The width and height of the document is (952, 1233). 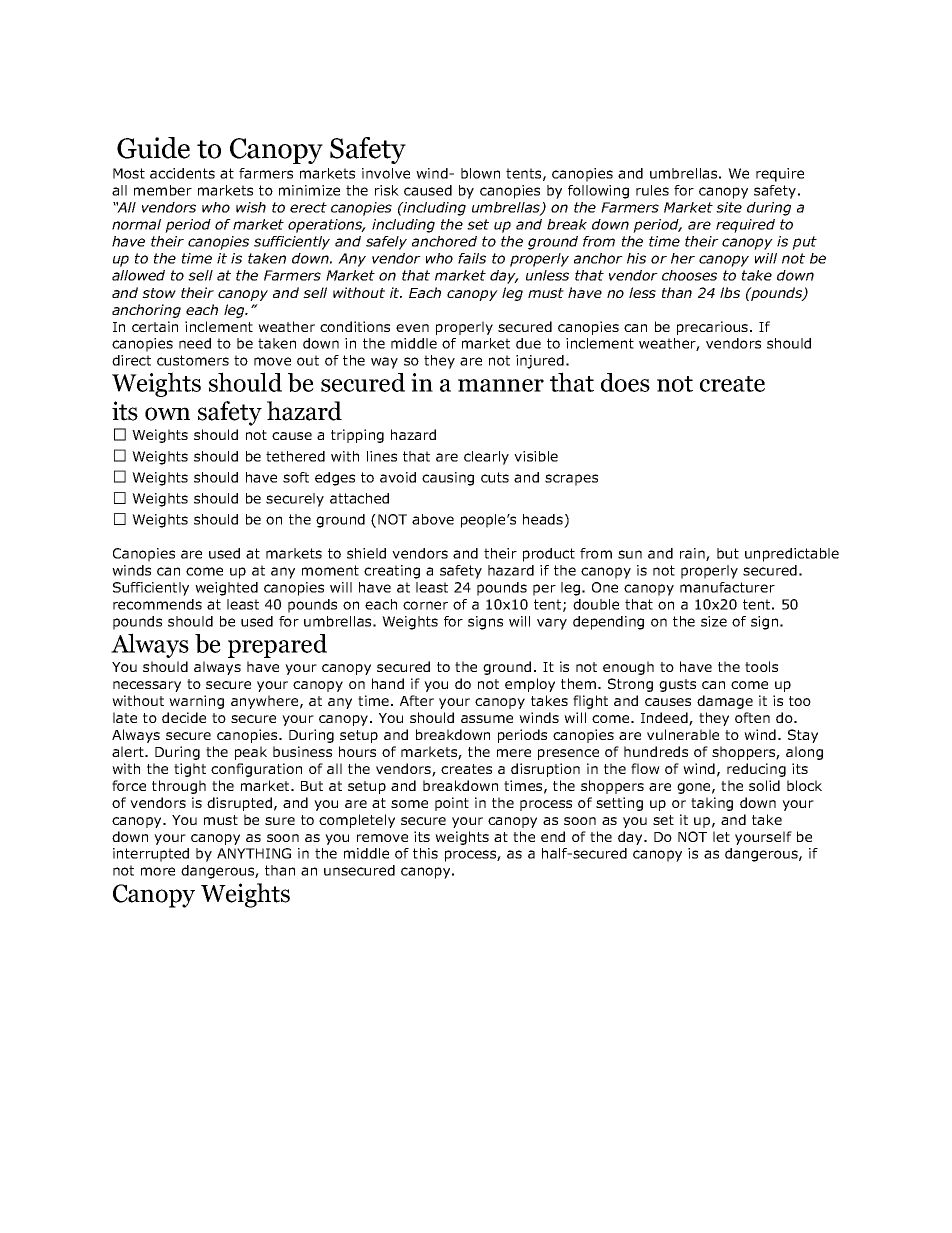 What do you see at coordinates (254, 853) in the document?
I see `ANYTHING` at bounding box center [254, 853].
